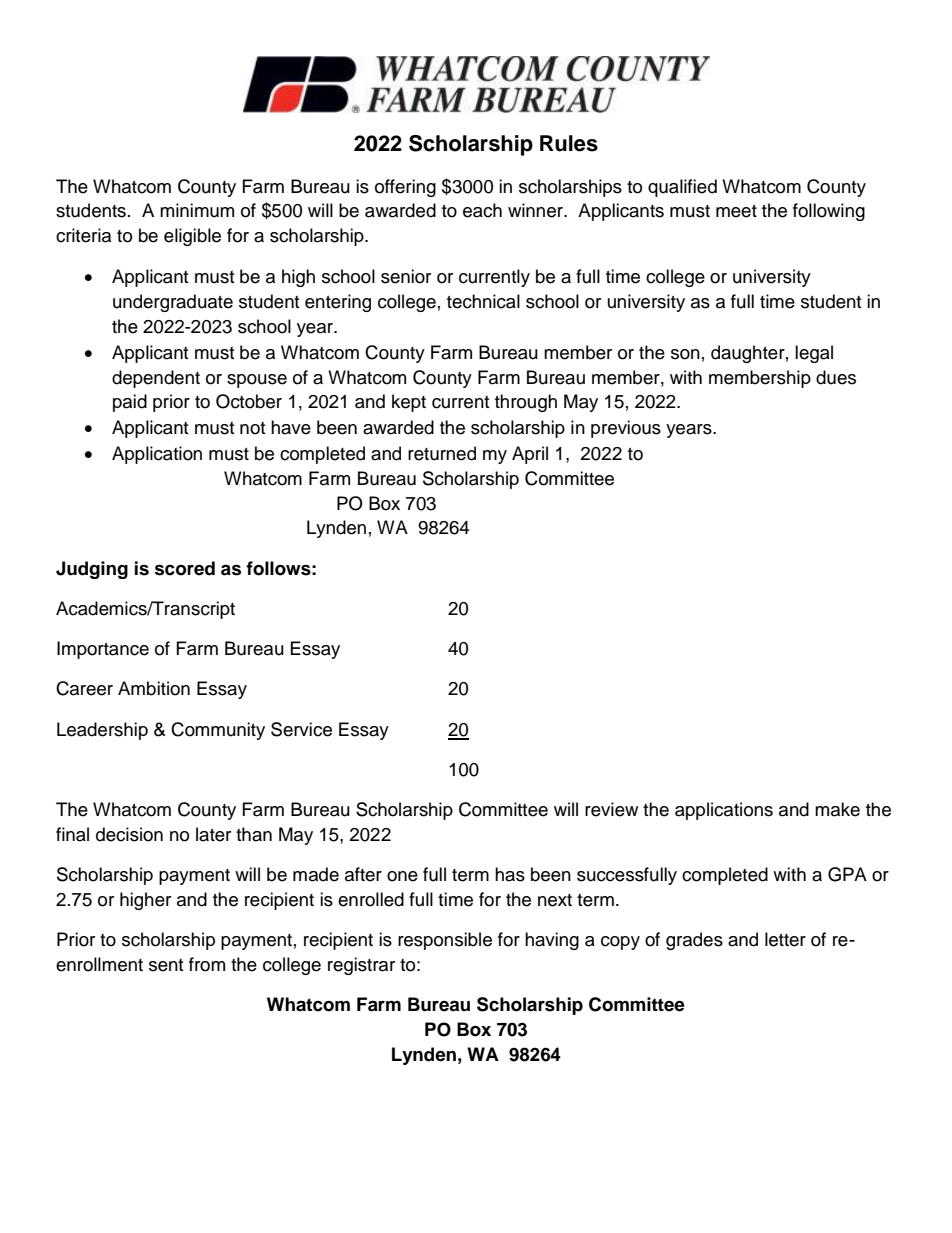  I want to click on Importance, so click(103, 650).
